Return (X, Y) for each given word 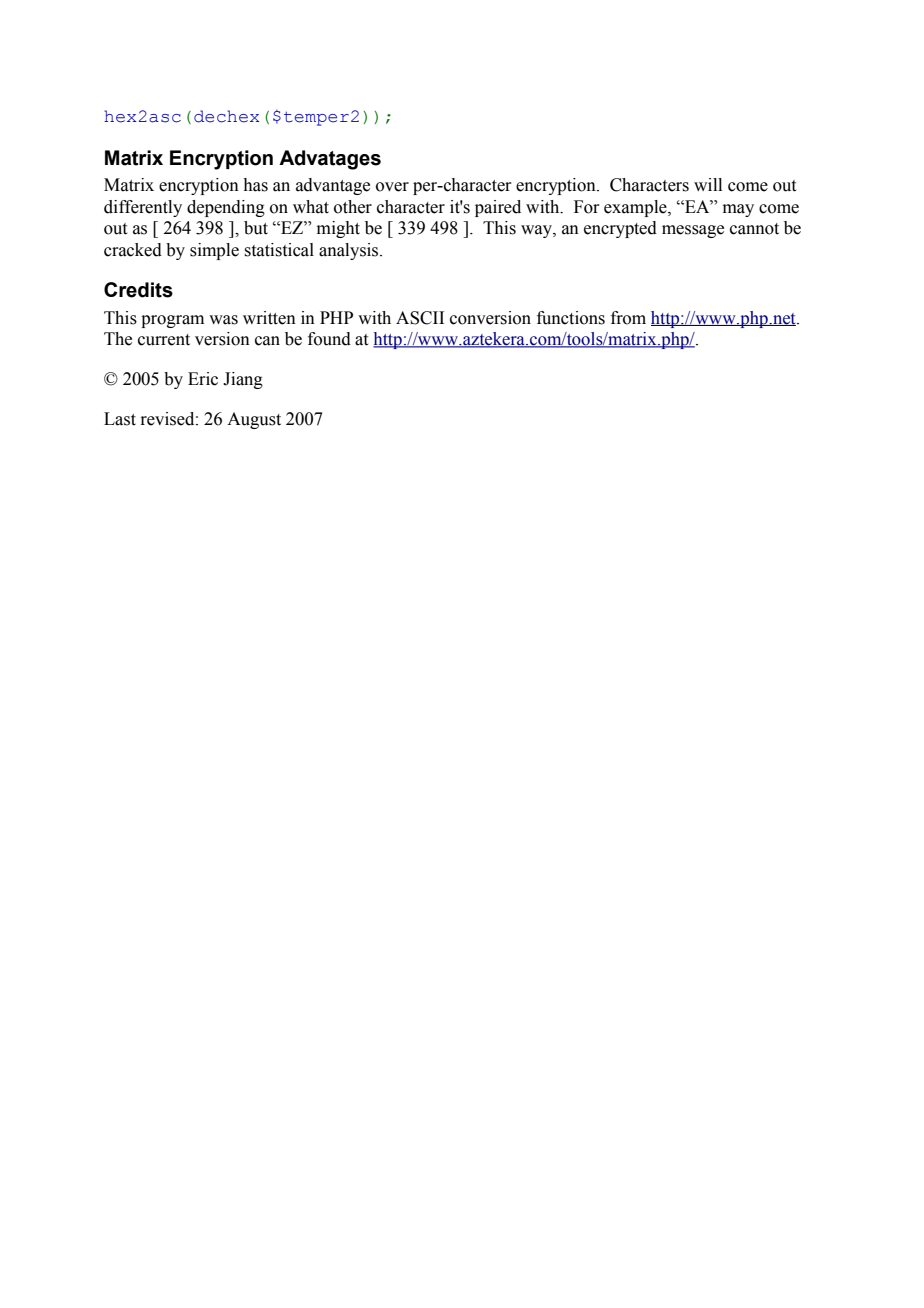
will (708, 184)
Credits (138, 290)
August (254, 420)
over (392, 187)
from (628, 318)
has (255, 185)
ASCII (420, 318)
